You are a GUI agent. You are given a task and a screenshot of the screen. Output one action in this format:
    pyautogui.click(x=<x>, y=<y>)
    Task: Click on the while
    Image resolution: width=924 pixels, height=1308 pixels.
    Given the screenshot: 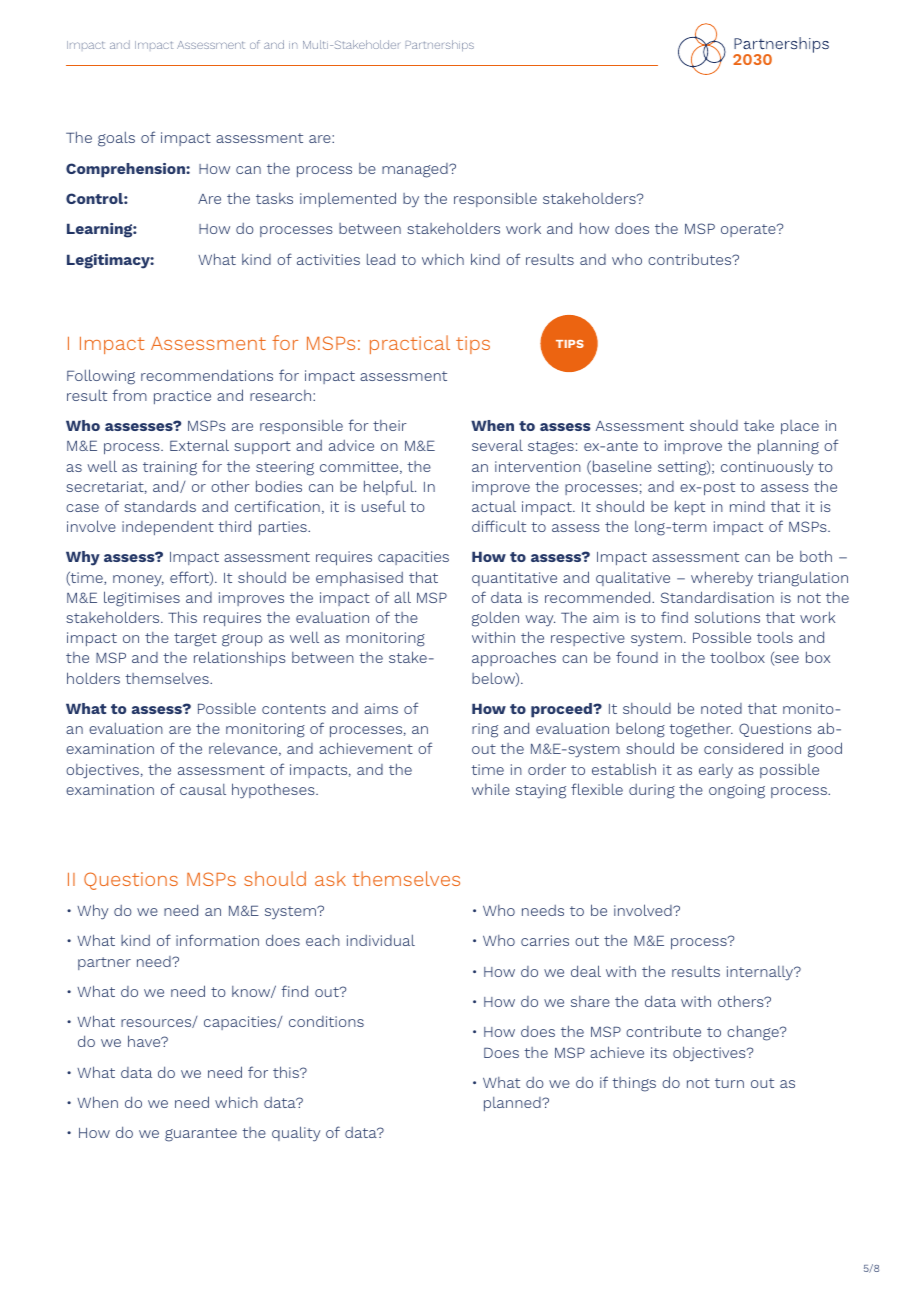 What is the action you would take?
    pyautogui.click(x=491, y=789)
